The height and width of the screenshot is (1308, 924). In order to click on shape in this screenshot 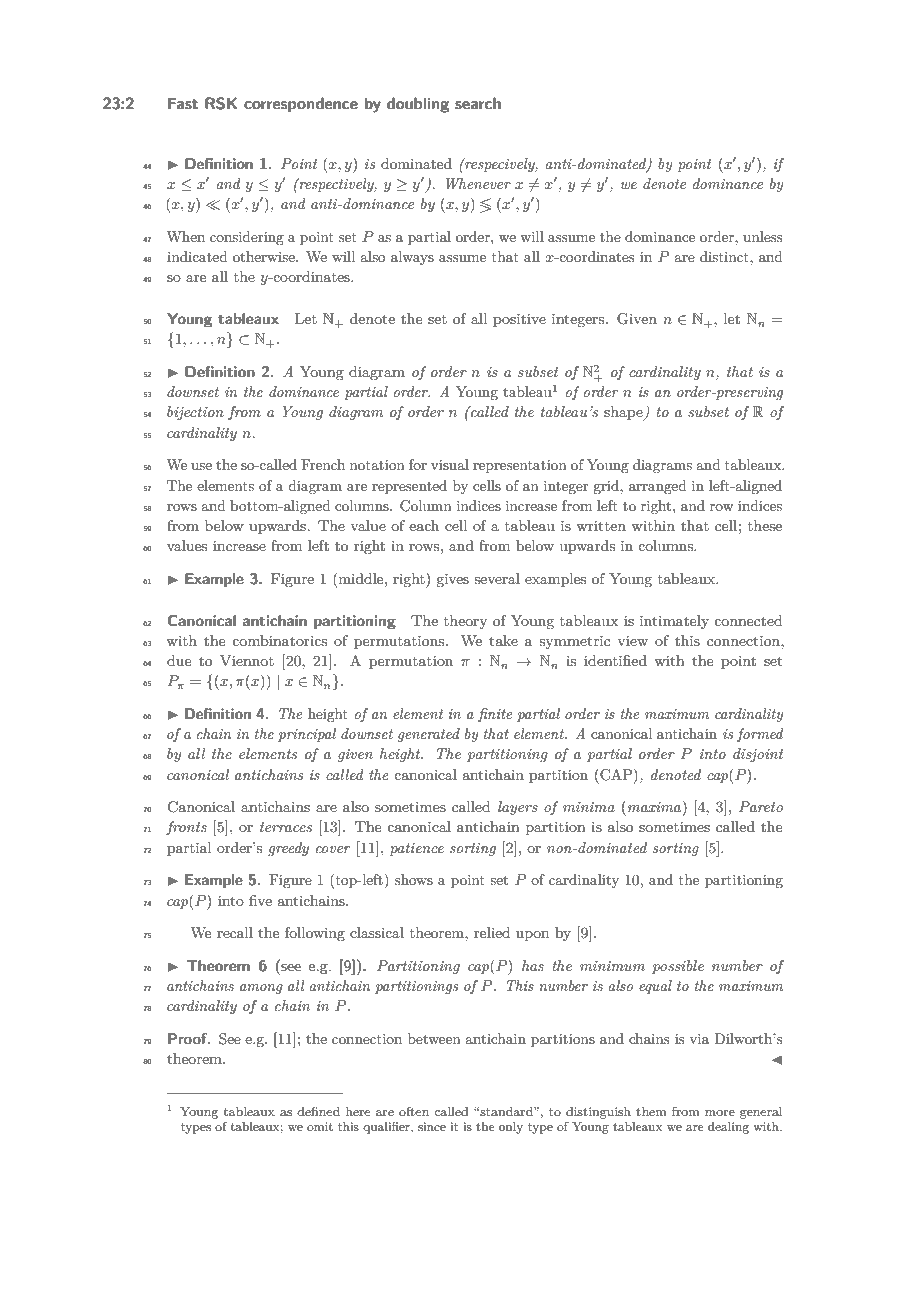, I will do `click(624, 413)`.
